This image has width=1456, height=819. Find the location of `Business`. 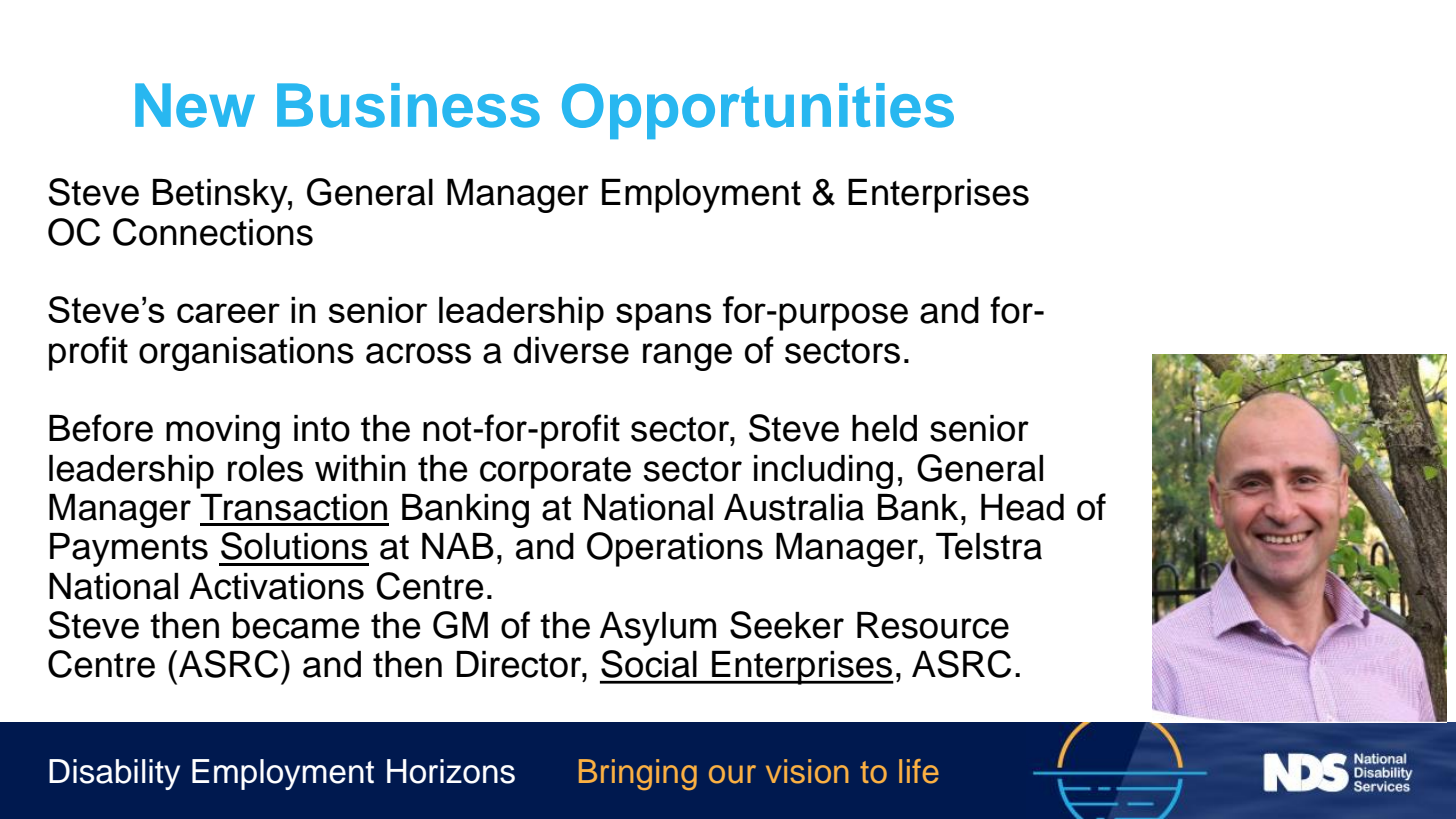

Business is located at coordinates (408, 105).
